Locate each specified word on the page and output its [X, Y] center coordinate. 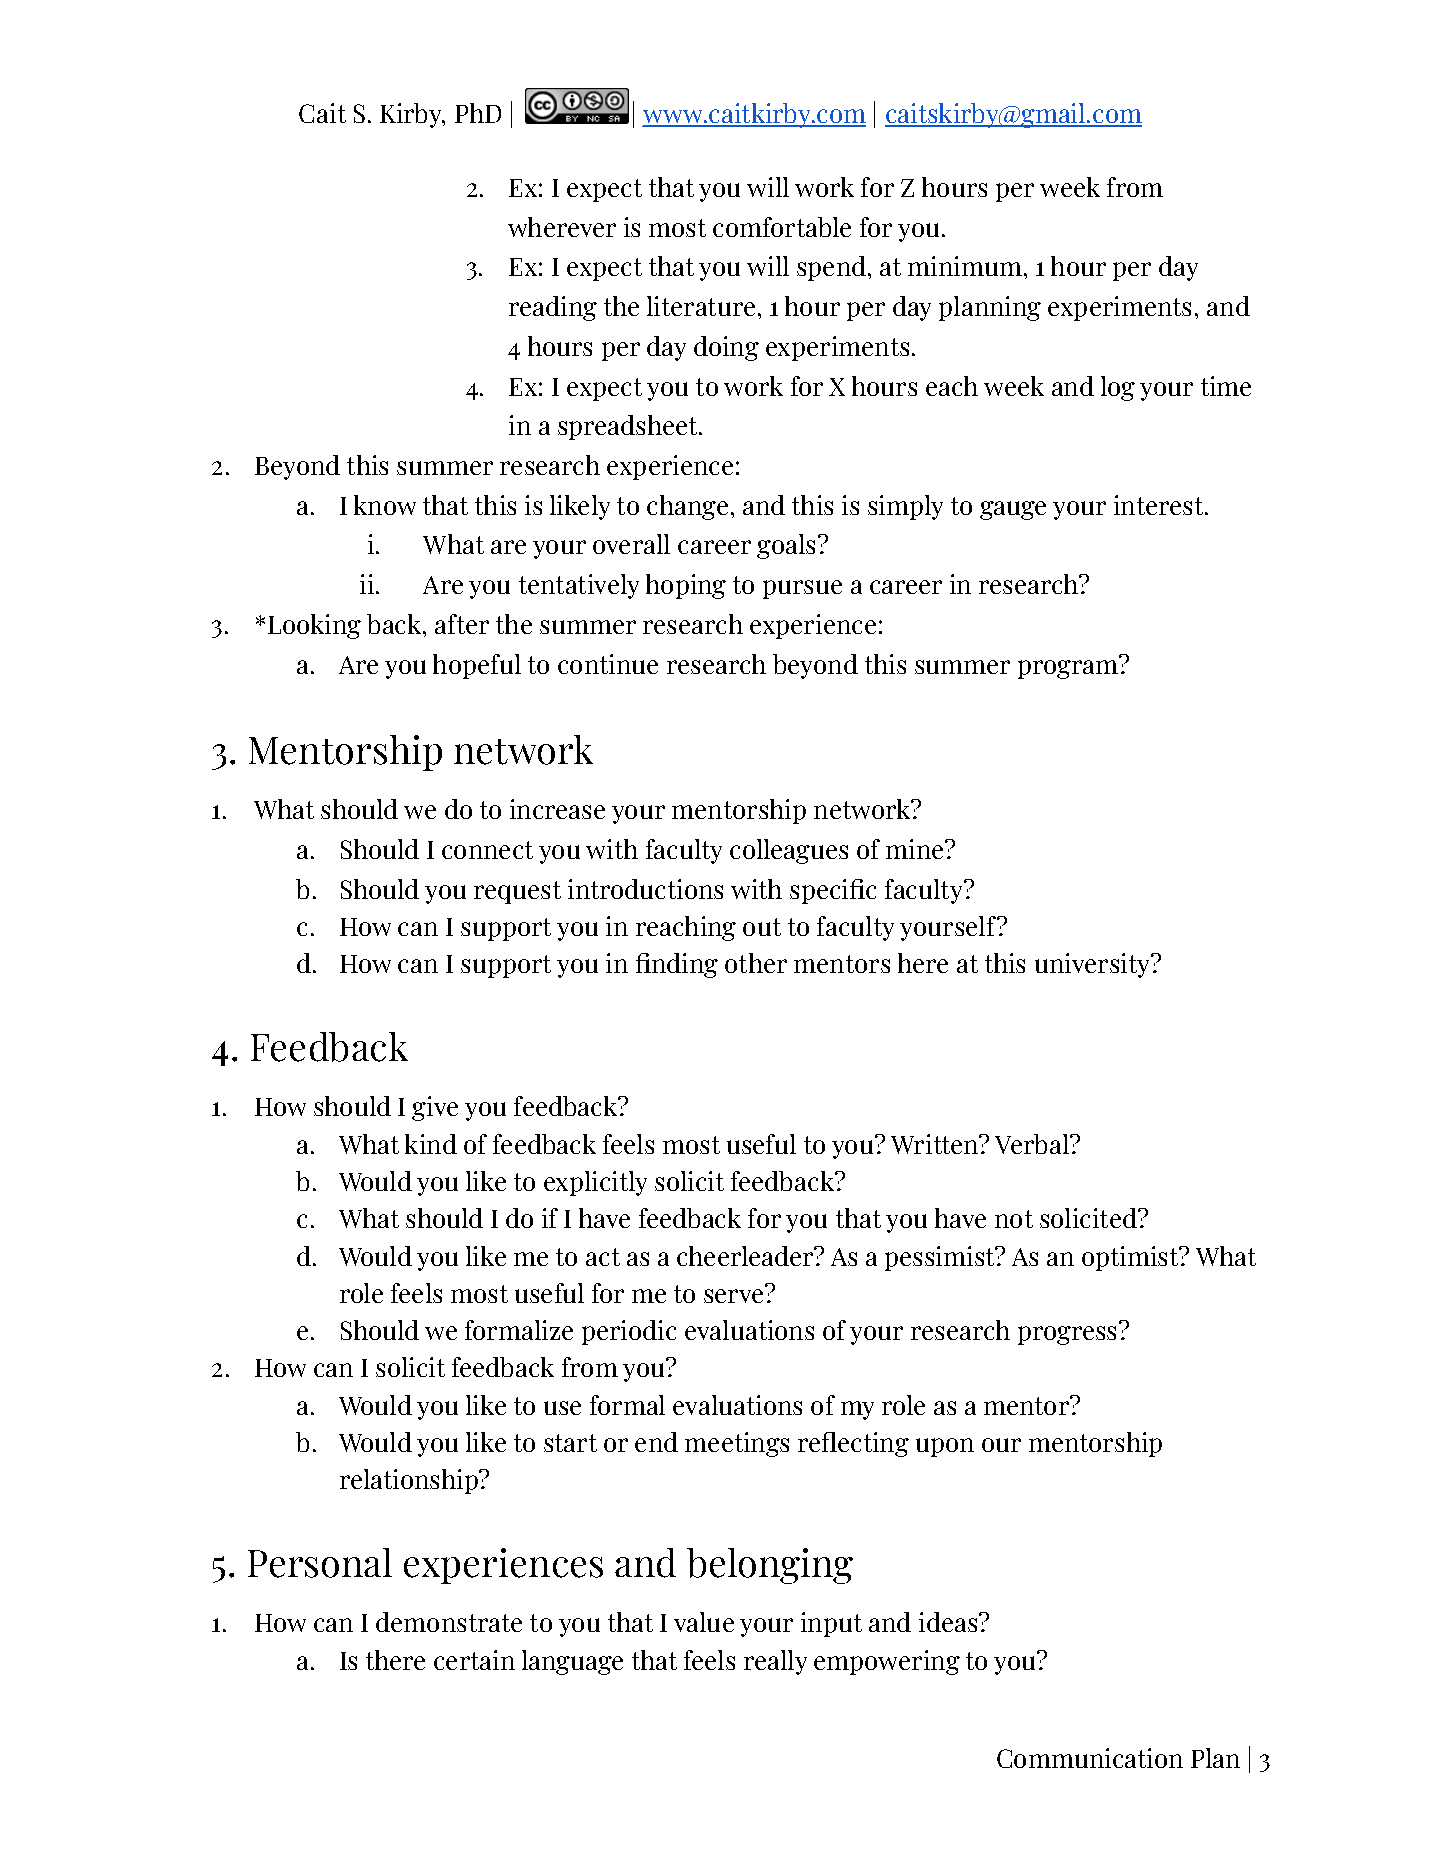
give [435, 1108]
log [1118, 388]
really [775, 1662]
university [1094, 965]
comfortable [782, 227]
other [756, 963]
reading [553, 308]
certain [474, 1660]
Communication [1090, 1758]
